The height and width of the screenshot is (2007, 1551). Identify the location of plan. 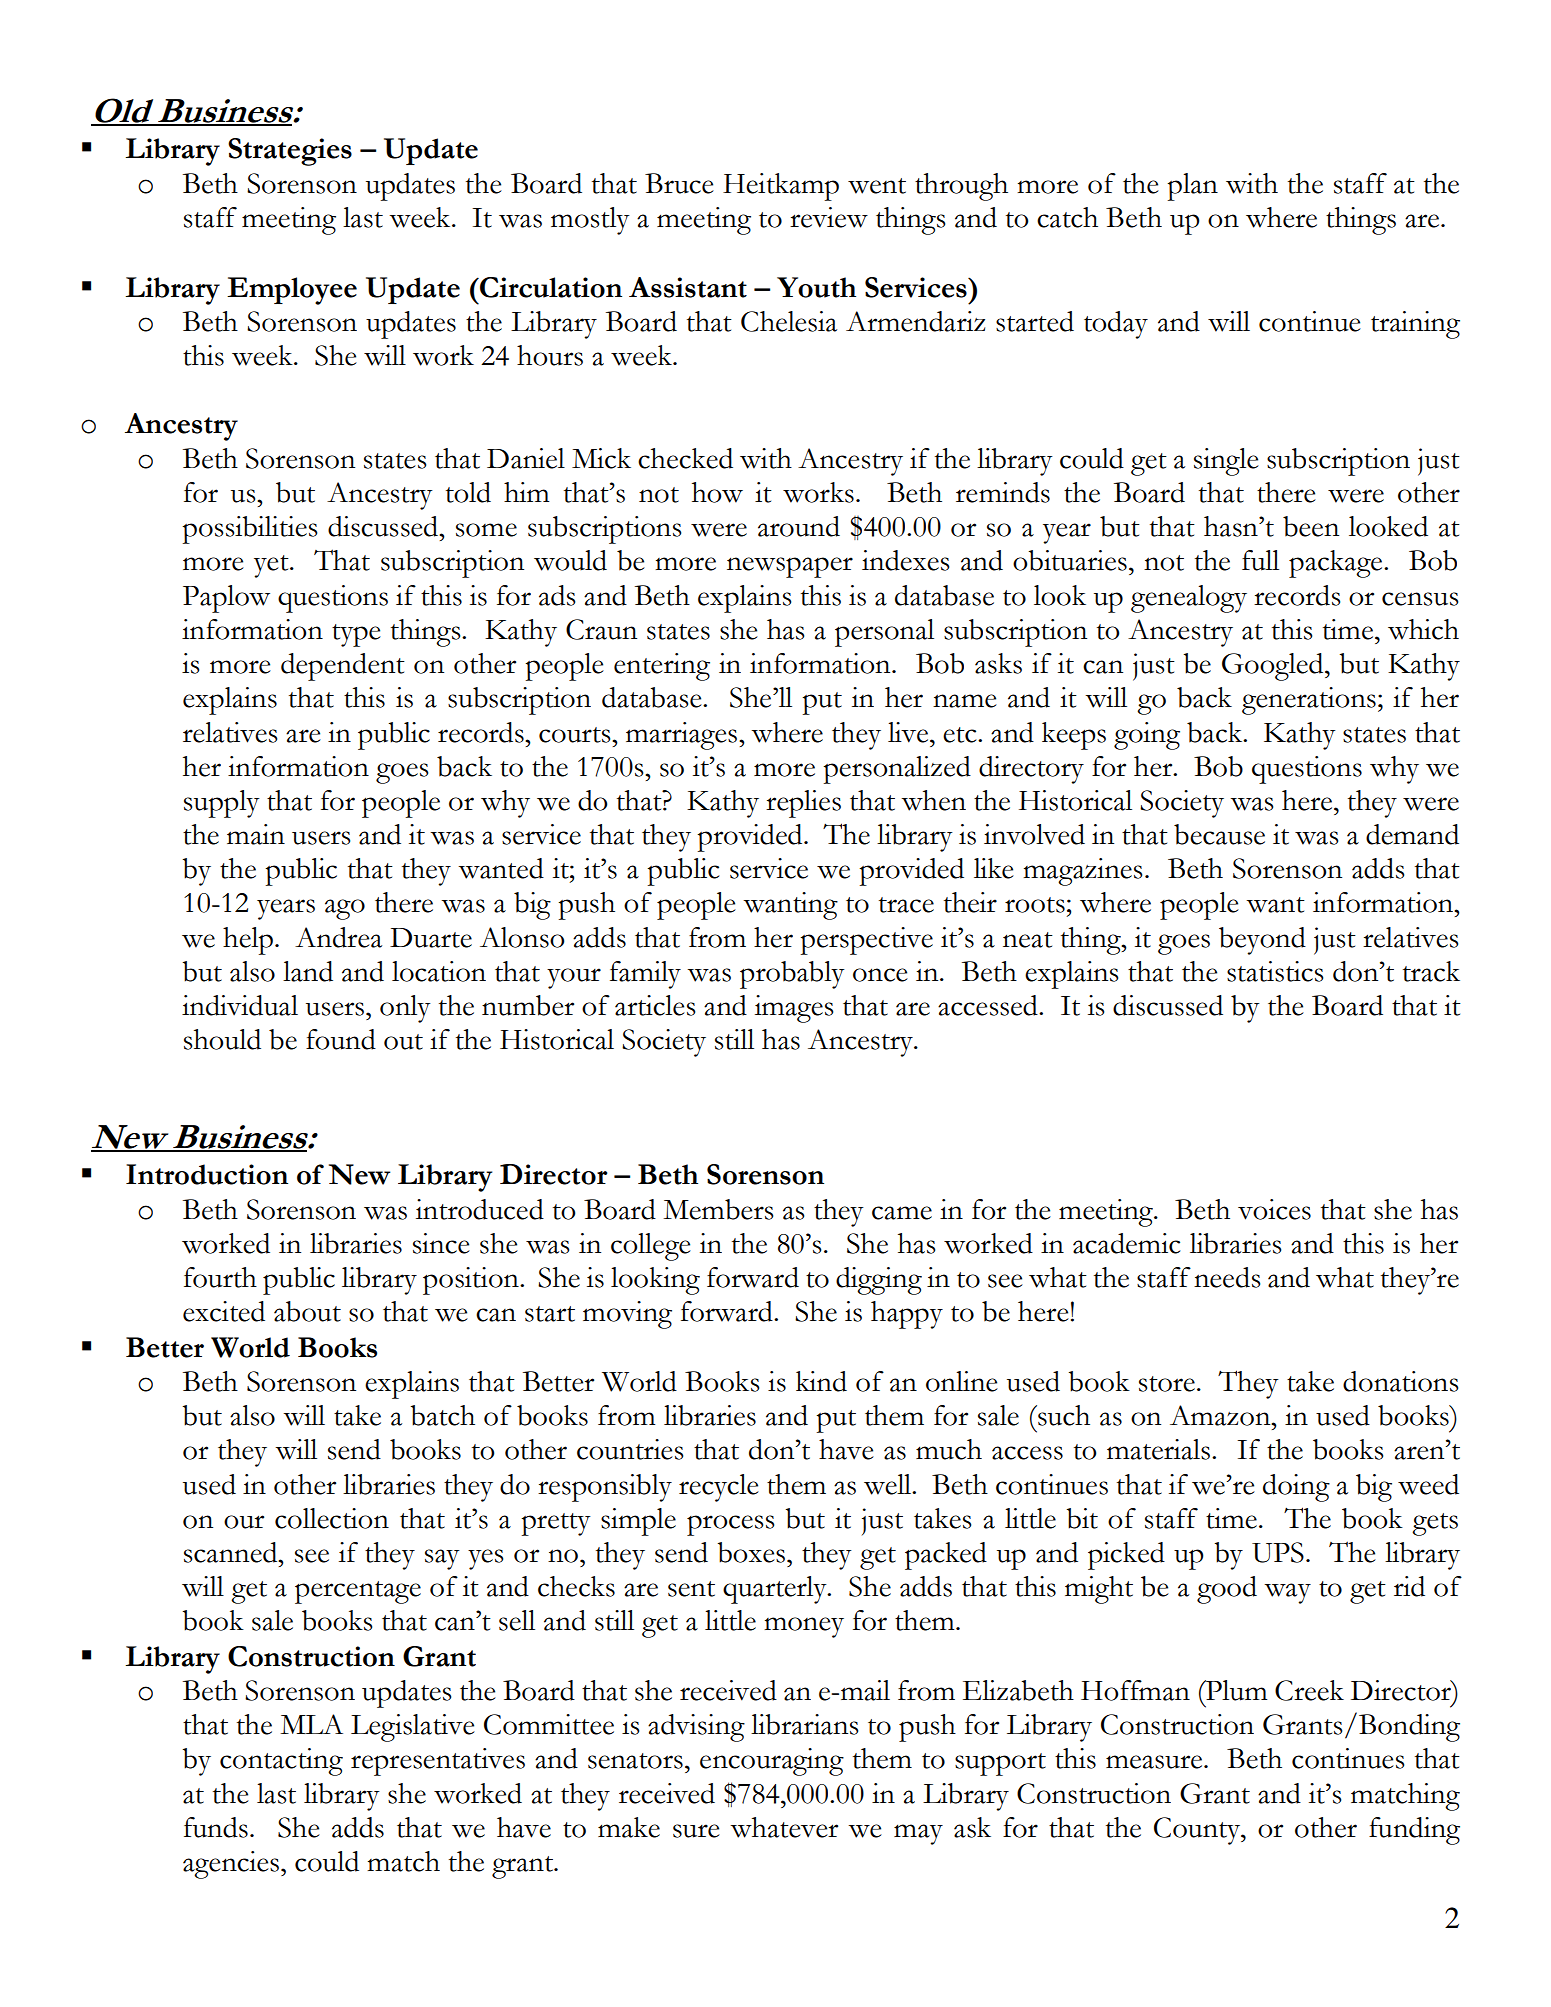
(1192, 187).
